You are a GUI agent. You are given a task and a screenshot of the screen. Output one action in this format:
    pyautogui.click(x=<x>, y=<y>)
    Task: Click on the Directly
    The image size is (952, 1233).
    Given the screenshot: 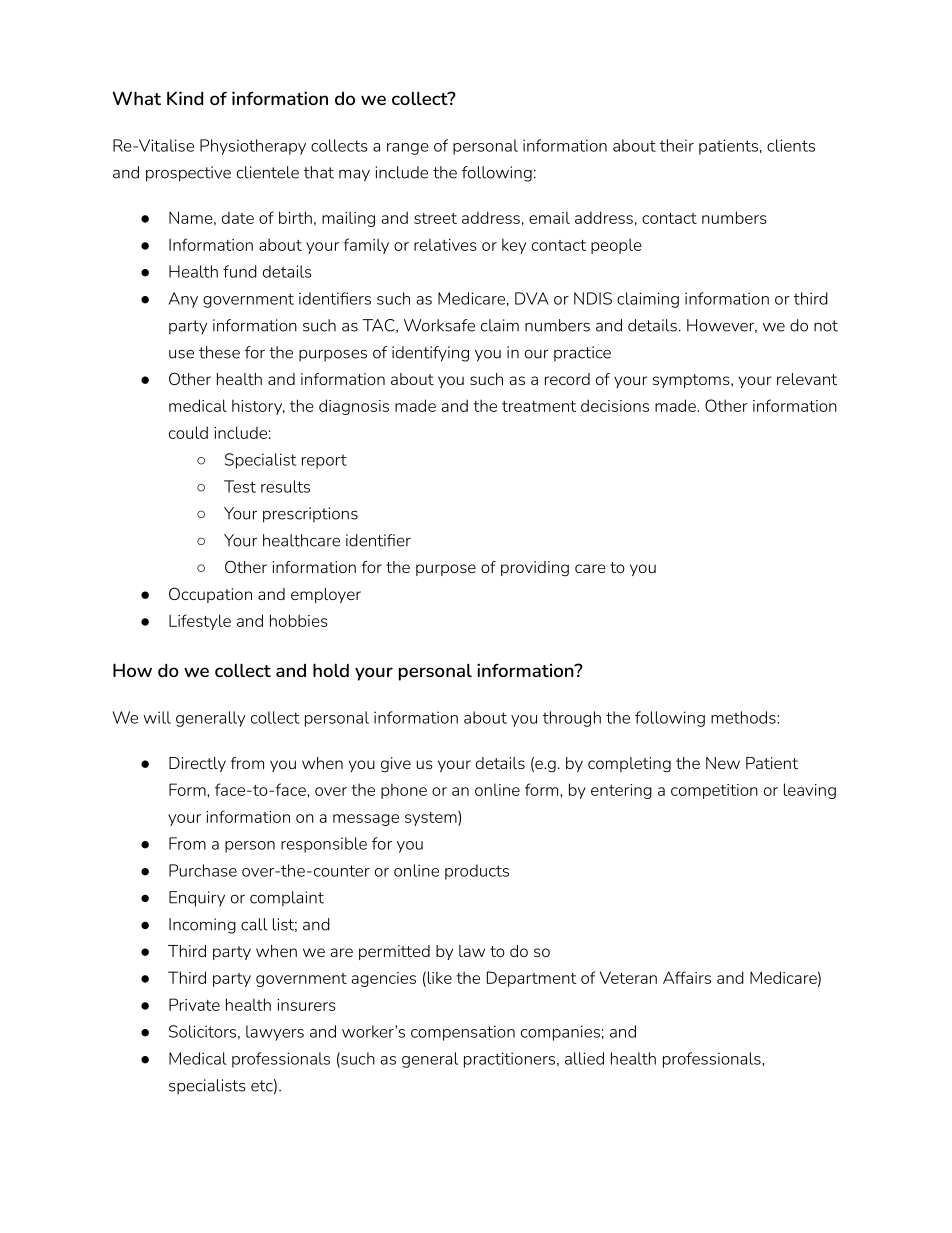 What is the action you would take?
    pyautogui.click(x=197, y=764)
